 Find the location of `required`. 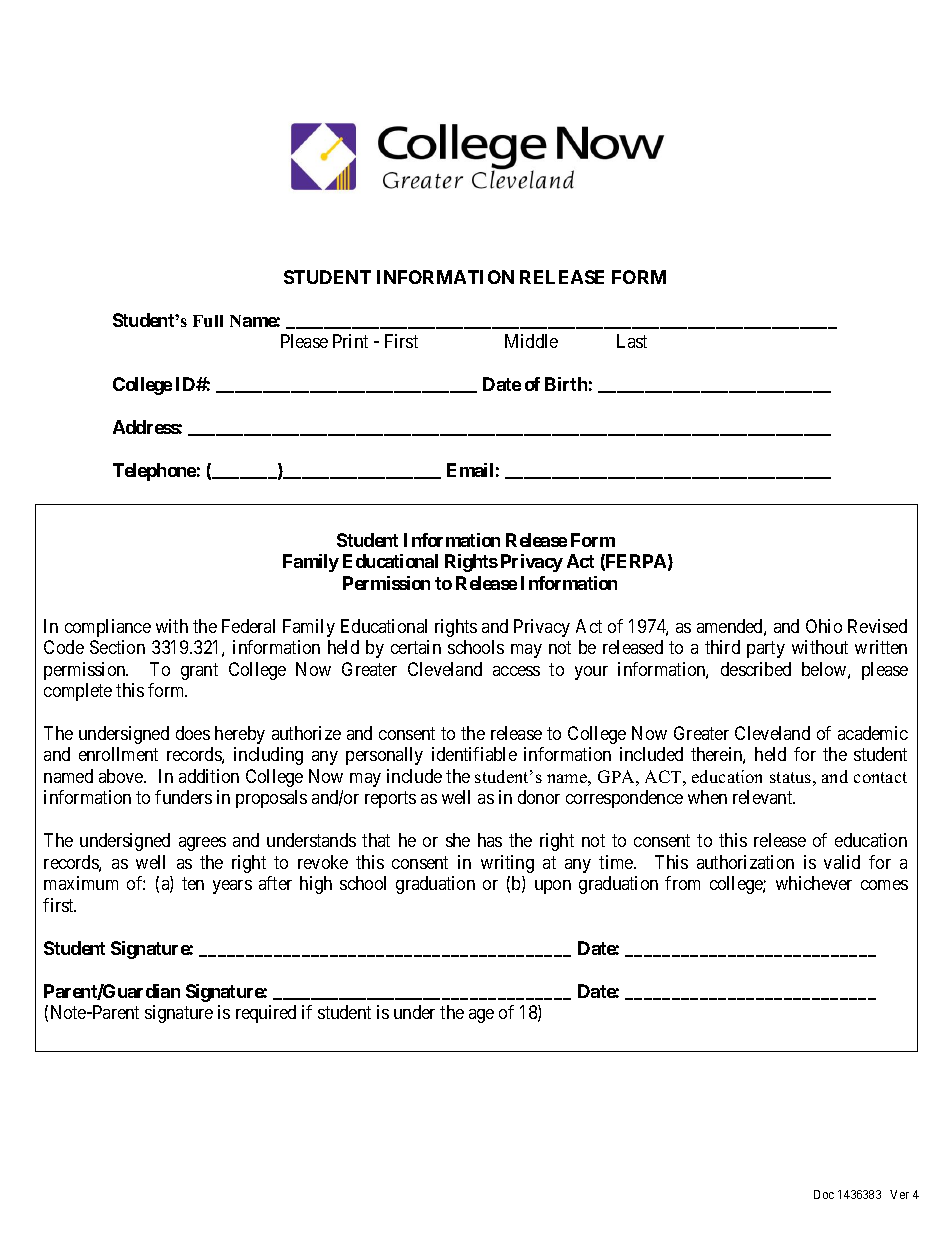

required is located at coordinates (266, 1014).
